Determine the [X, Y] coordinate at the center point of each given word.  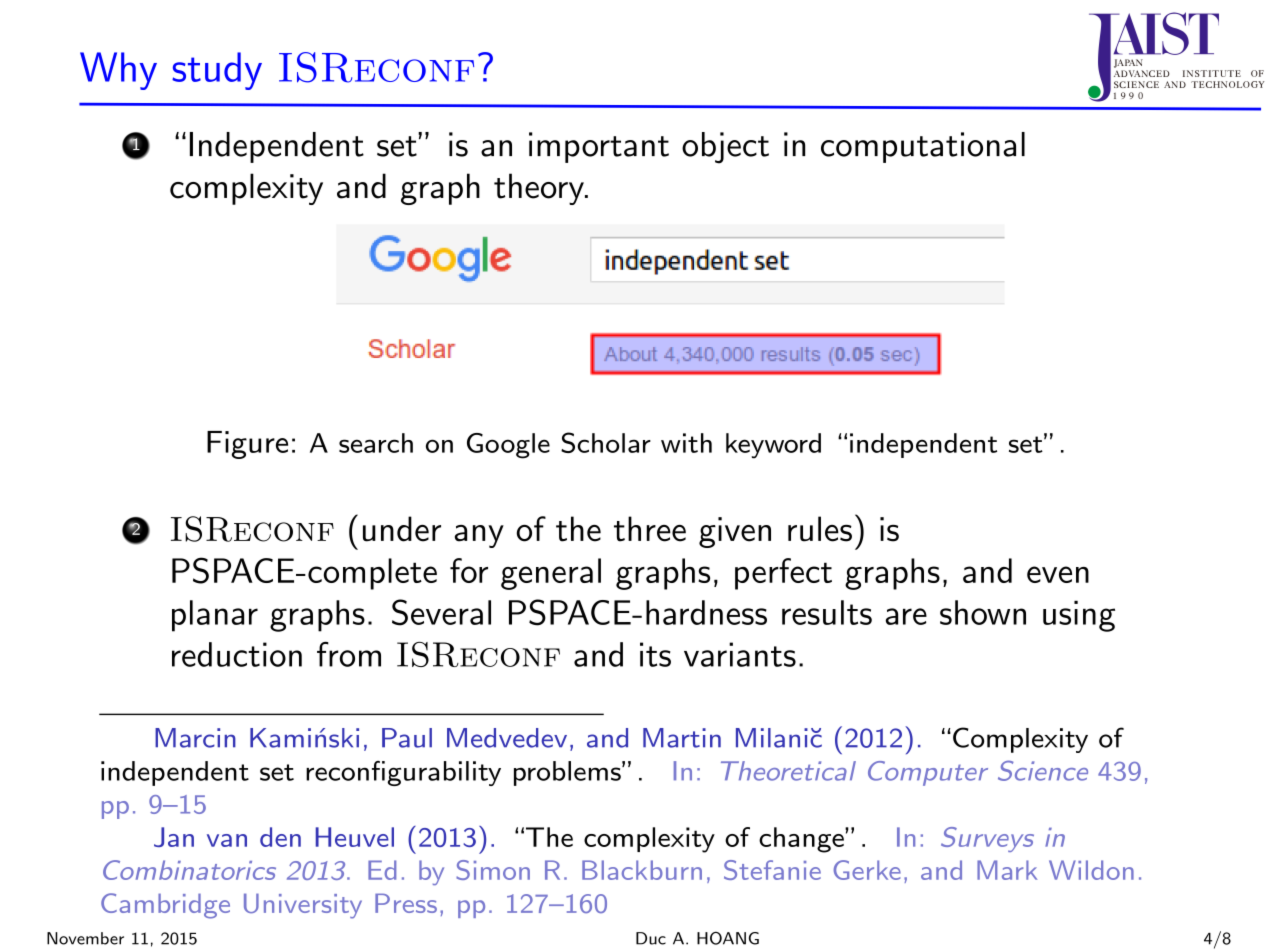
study [217, 71]
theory [540, 189]
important [599, 147]
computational [923, 147]
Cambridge [165, 906]
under [402, 529]
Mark [1007, 870]
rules [820, 529]
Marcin [195, 738]
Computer [928, 773]
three [650, 529]
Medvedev [507, 738]
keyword [773, 446]
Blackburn [642, 870]
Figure [247, 445]
